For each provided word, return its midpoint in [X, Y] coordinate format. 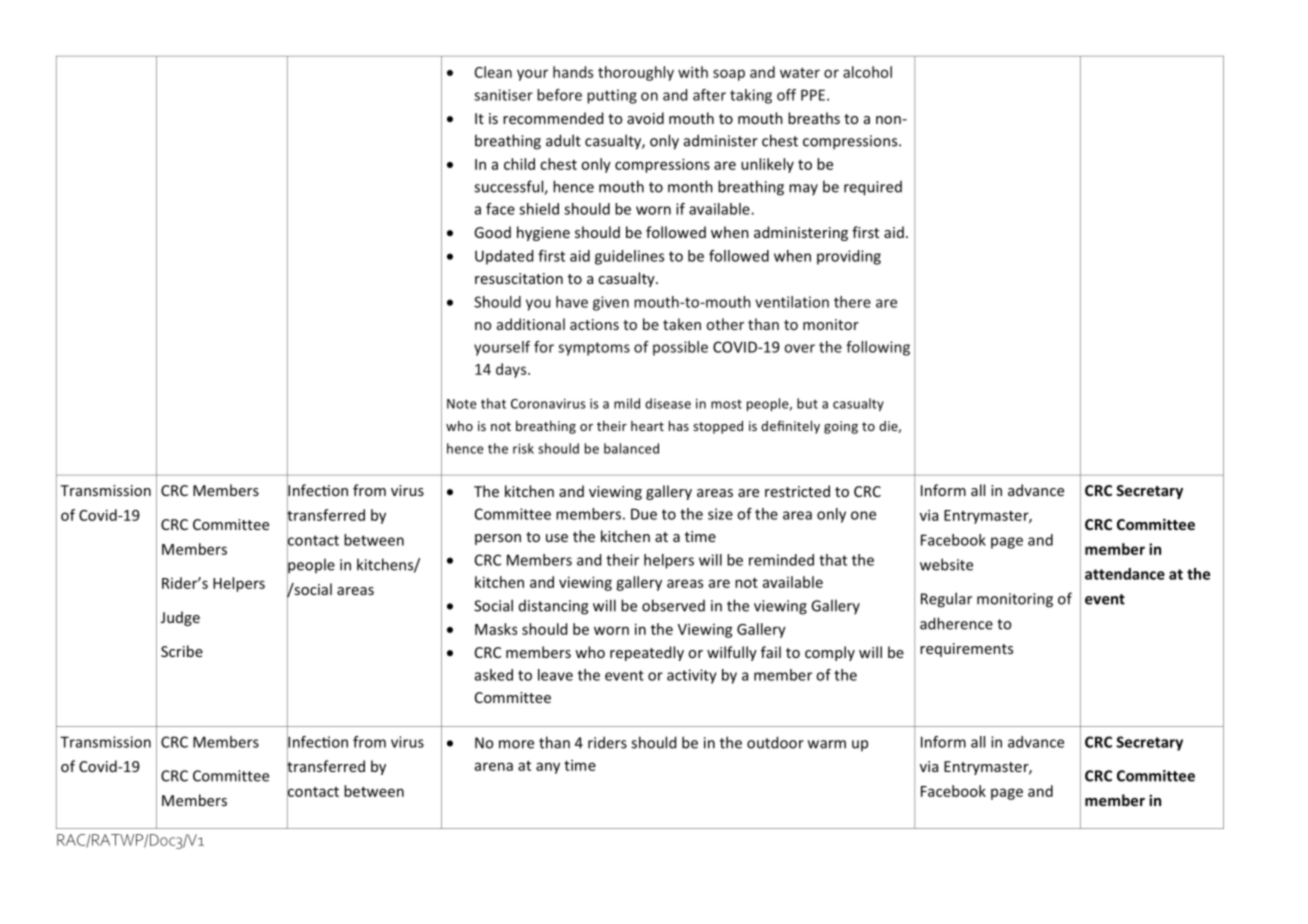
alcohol [867, 72]
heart [647, 426]
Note [462, 404]
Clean [493, 72]
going [841, 427]
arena [494, 766]
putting [612, 96]
